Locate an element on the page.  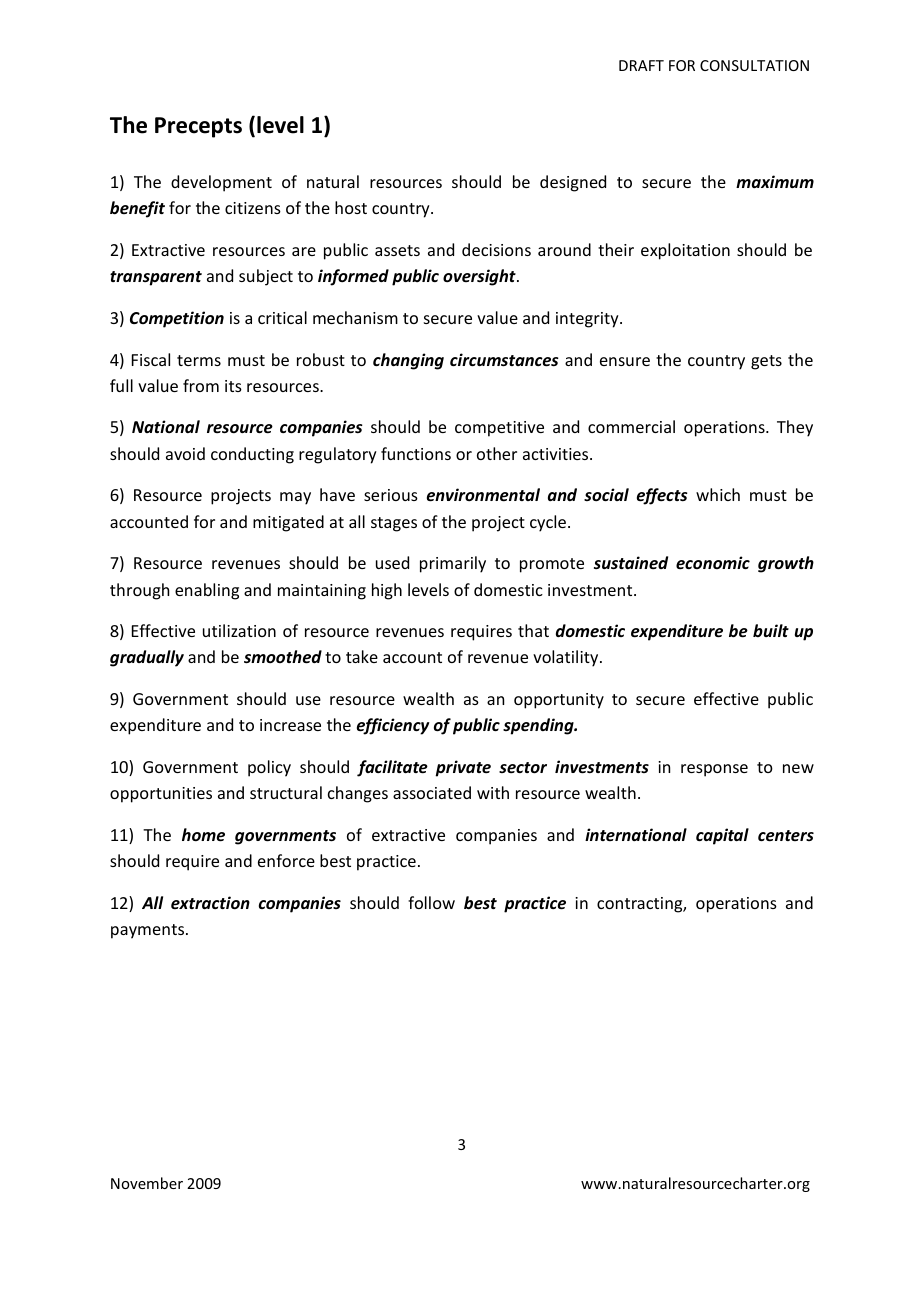
primarily is located at coordinates (453, 564).
